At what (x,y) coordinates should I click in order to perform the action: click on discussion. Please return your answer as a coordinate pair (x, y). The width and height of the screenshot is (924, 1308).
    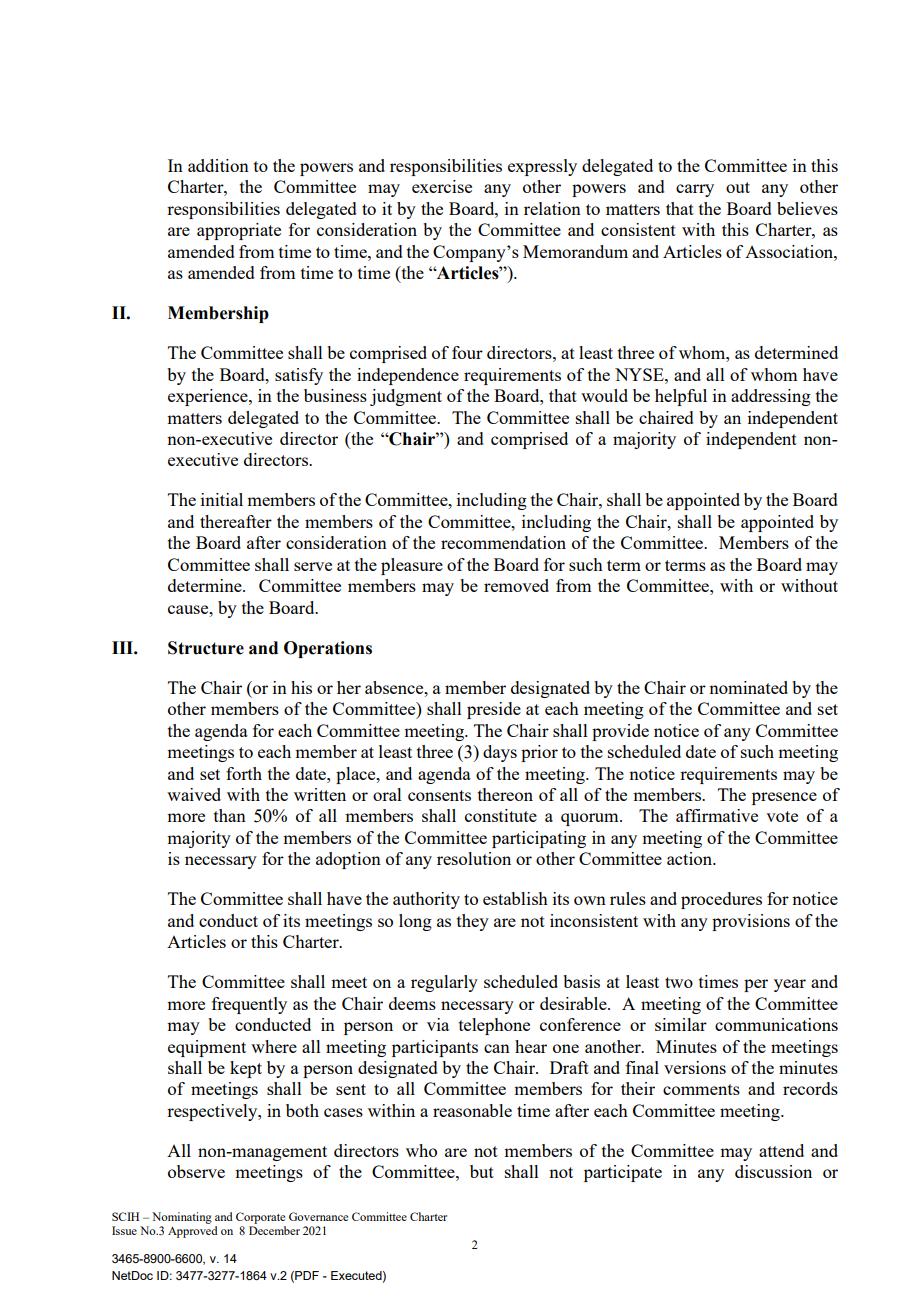
    Looking at the image, I should click on (773, 1171).
